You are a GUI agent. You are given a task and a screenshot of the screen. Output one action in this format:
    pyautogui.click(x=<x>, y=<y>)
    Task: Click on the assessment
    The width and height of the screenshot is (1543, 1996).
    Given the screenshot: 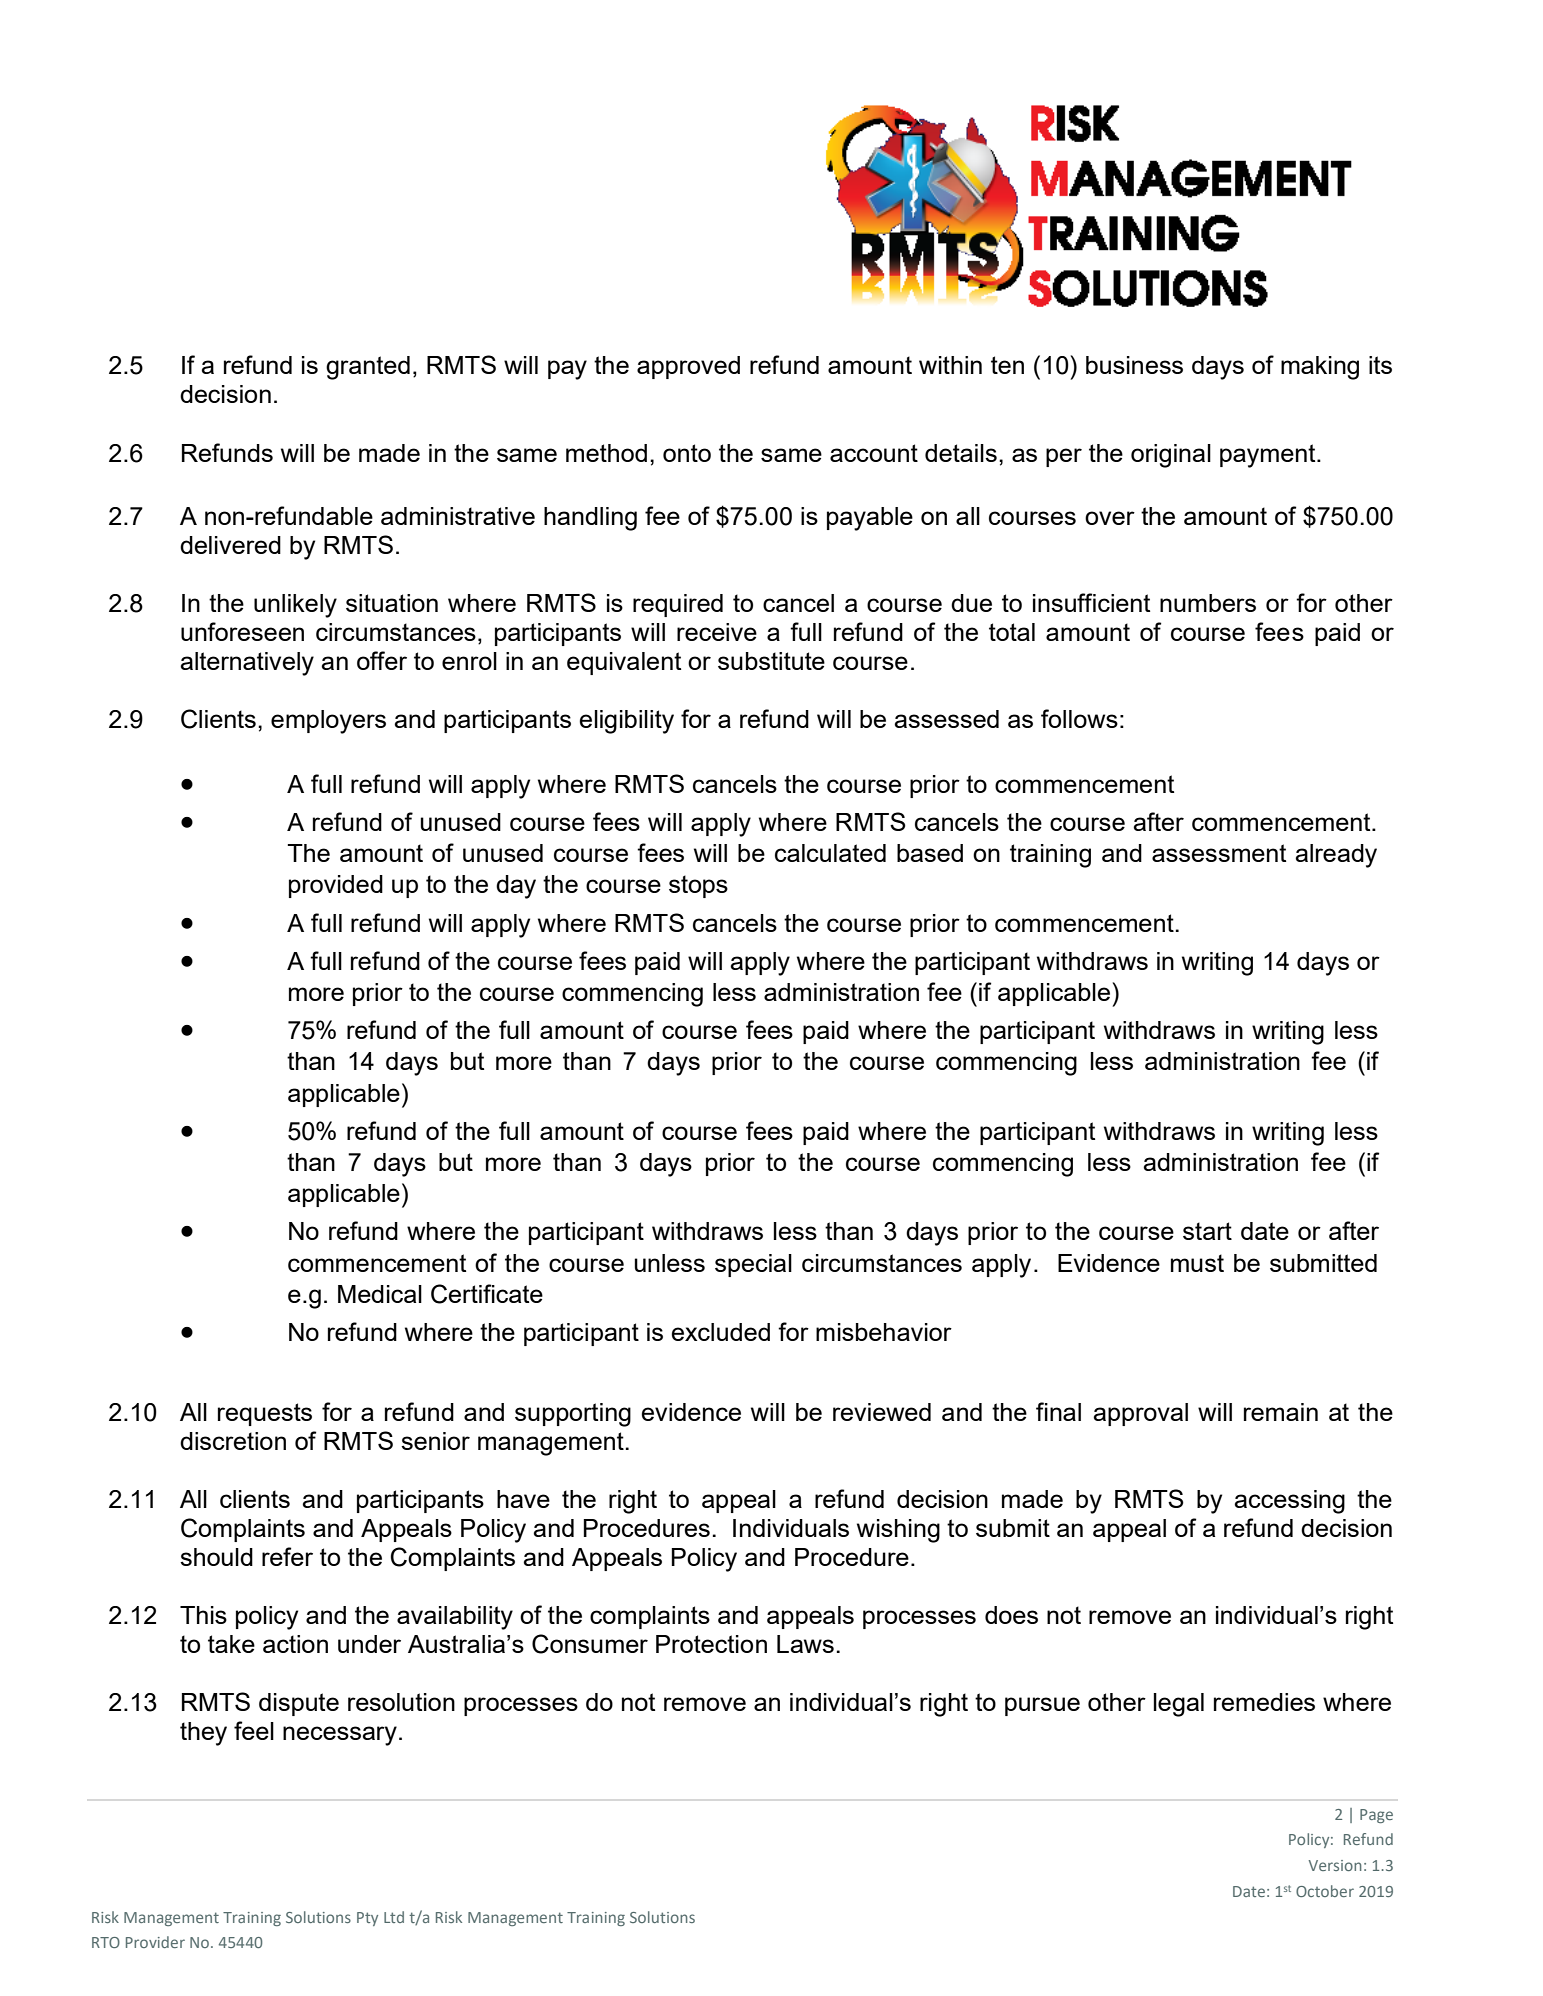 What is the action you would take?
    pyautogui.click(x=1219, y=853)
